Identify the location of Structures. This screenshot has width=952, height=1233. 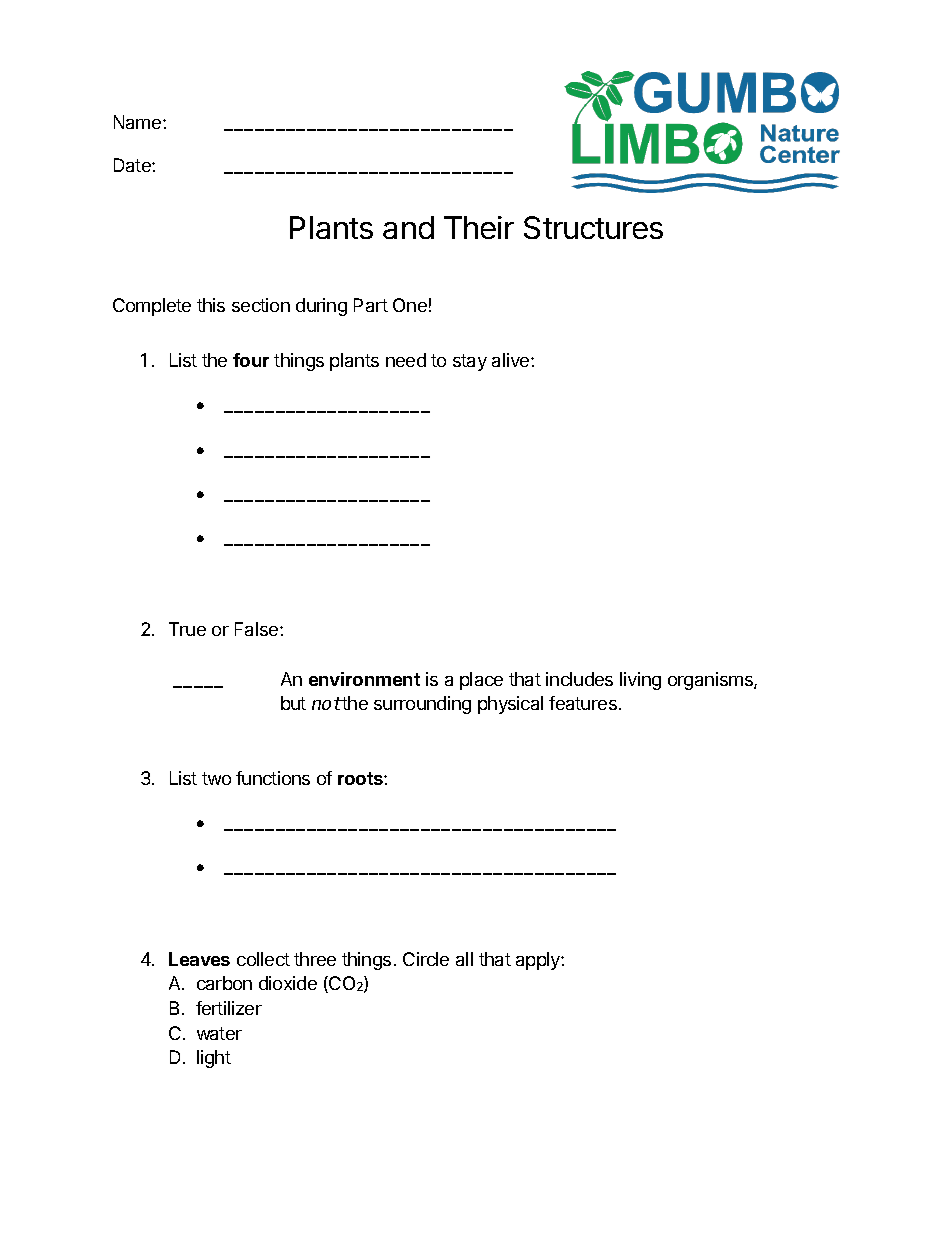
(593, 227).
